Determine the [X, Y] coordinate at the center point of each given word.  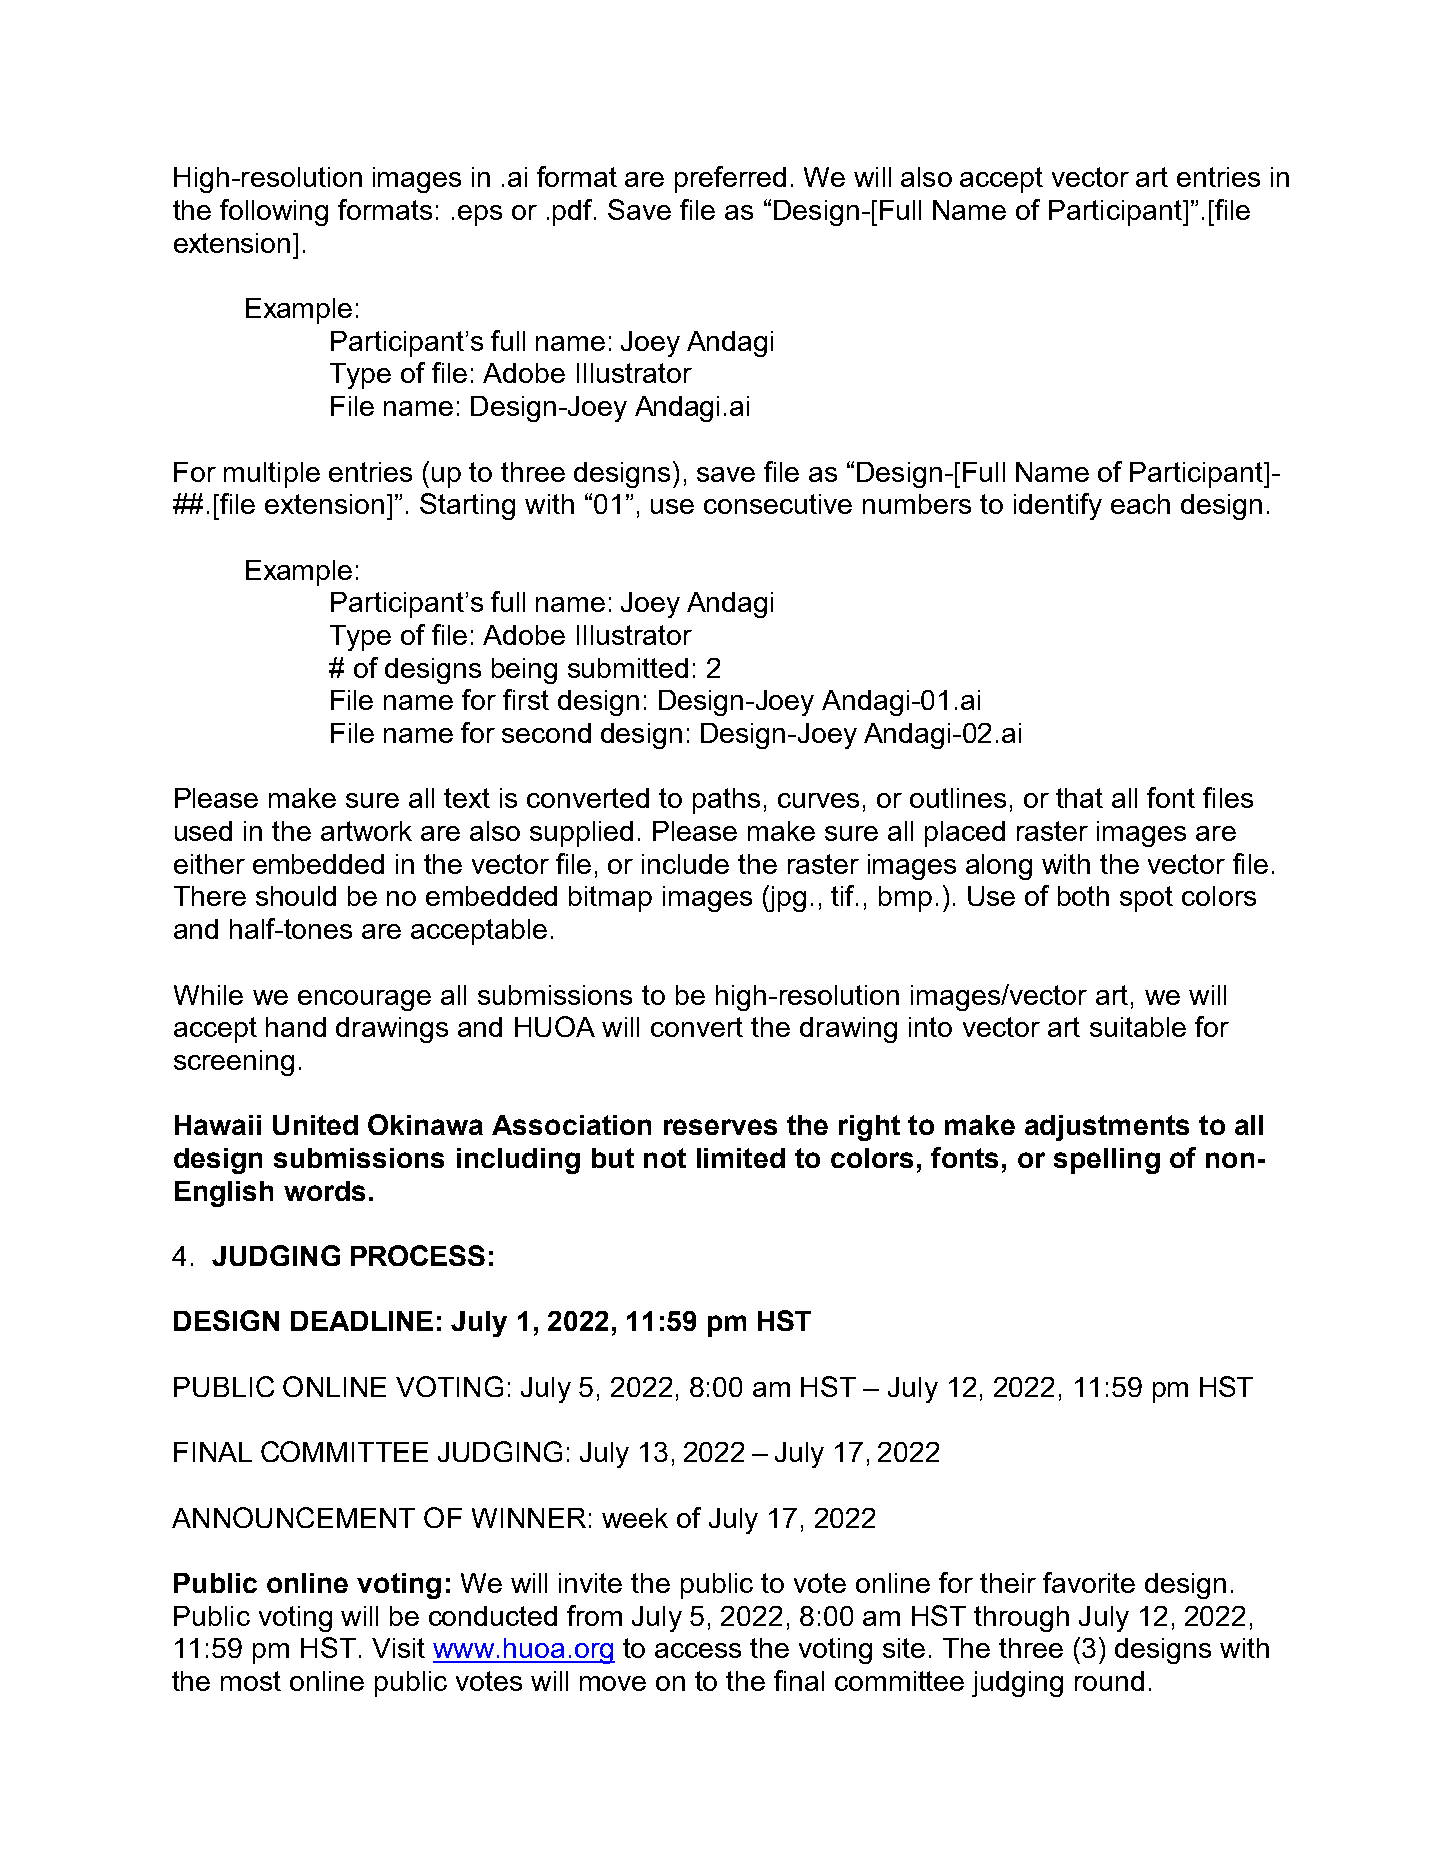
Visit [398, 1648]
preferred [730, 179]
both [1083, 896]
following [274, 212]
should [296, 896]
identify [1058, 506]
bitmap [610, 899]
